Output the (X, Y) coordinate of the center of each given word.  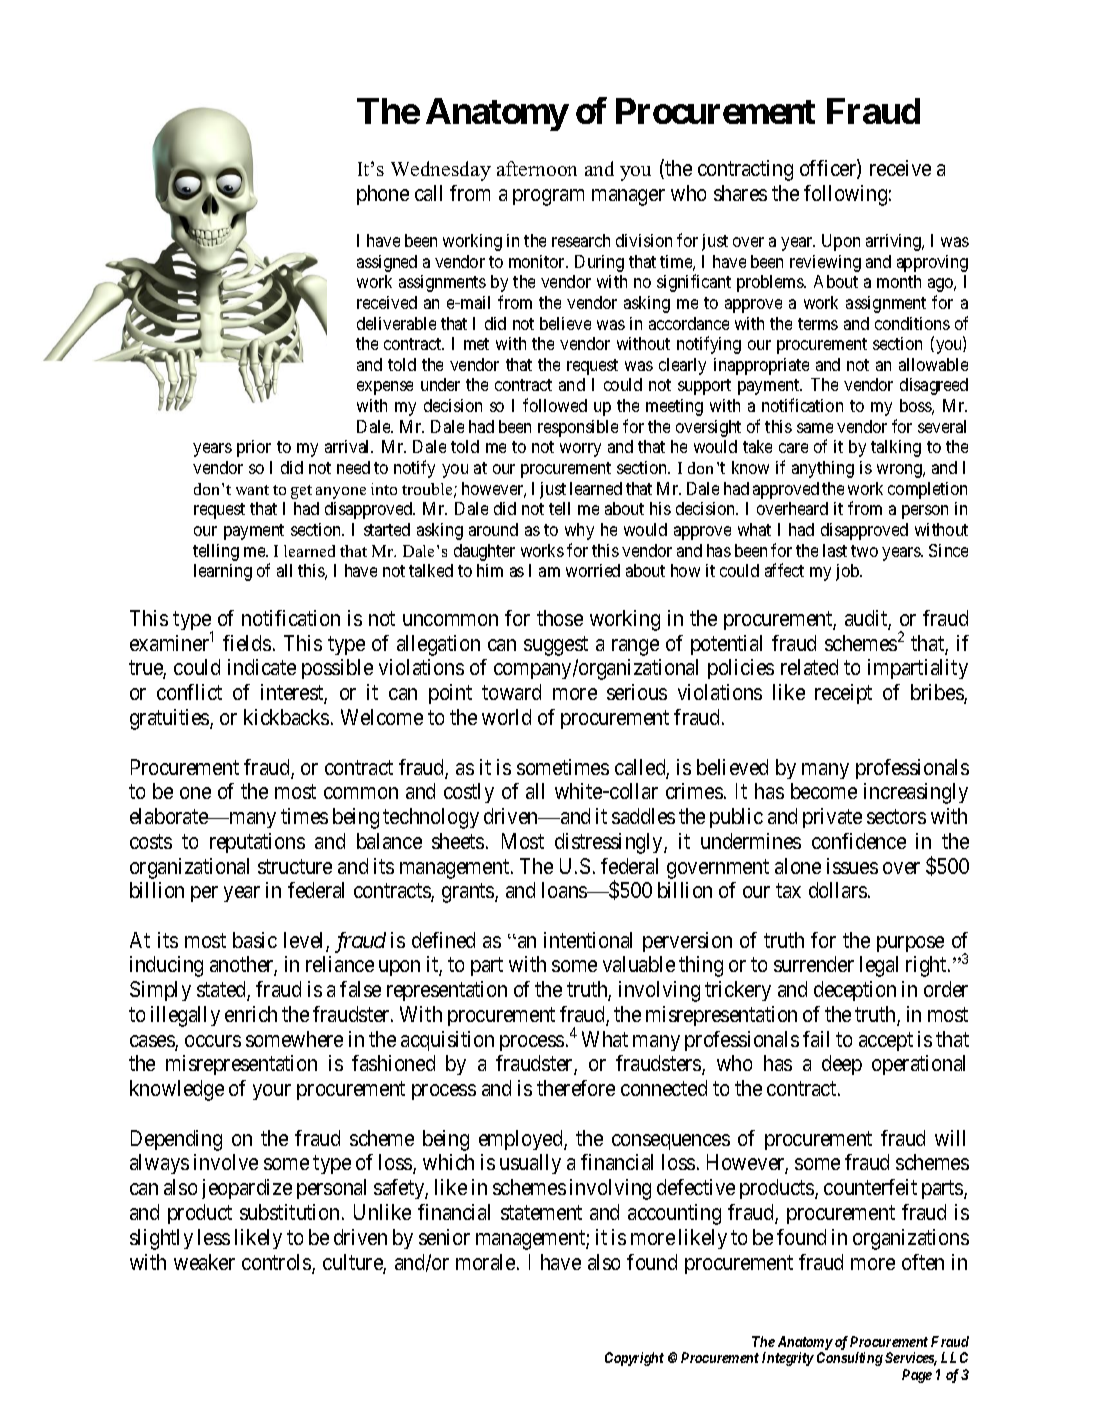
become (824, 791)
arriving (895, 242)
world (506, 717)
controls (277, 1263)
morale (485, 1262)
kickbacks (286, 717)
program (548, 197)
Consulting (850, 1359)
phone (383, 195)
